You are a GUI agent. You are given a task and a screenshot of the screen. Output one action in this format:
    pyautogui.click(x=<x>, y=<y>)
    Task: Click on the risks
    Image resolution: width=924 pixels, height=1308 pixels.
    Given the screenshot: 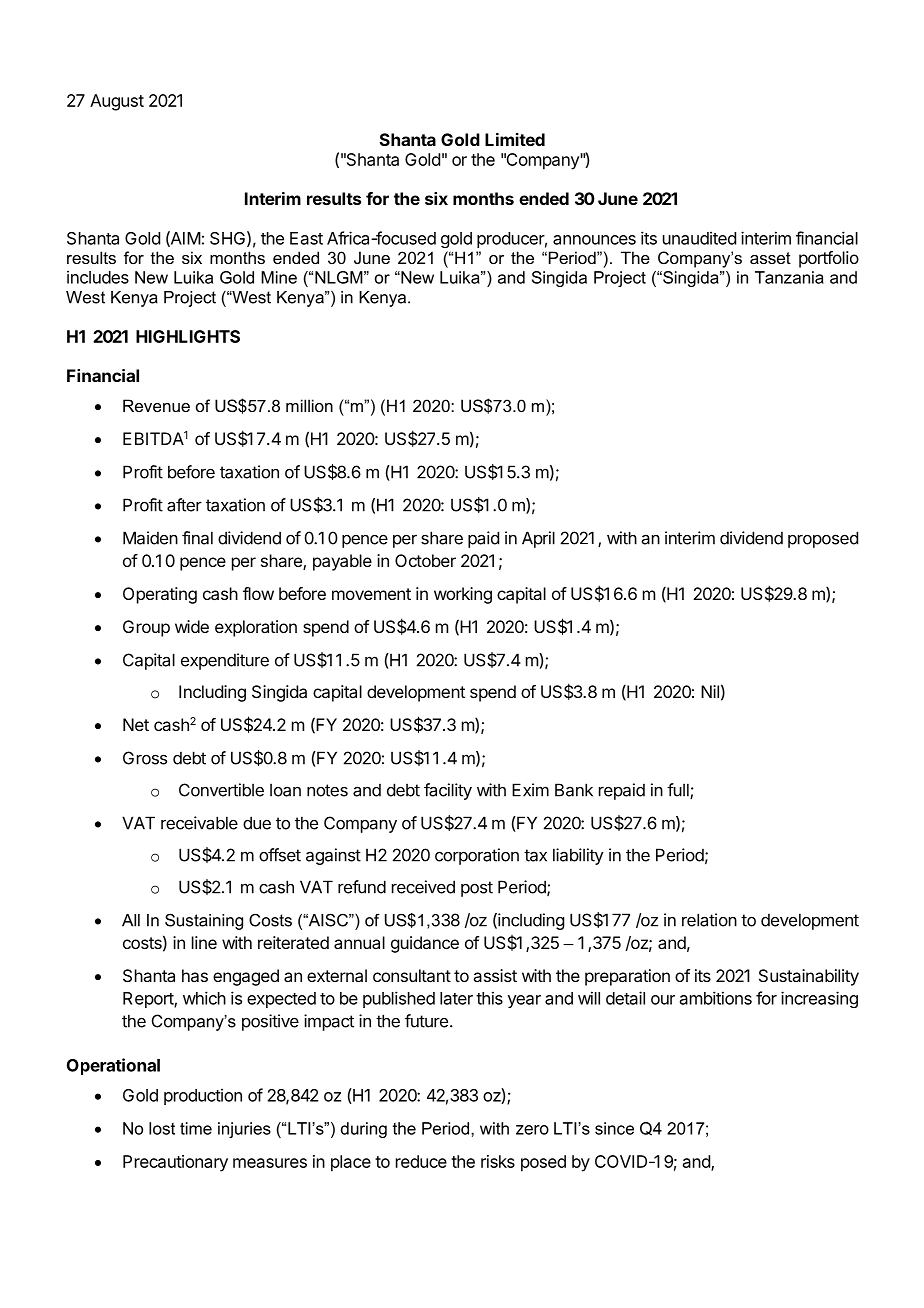 What is the action you would take?
    pyautogui.click(x=498, y=1161)
